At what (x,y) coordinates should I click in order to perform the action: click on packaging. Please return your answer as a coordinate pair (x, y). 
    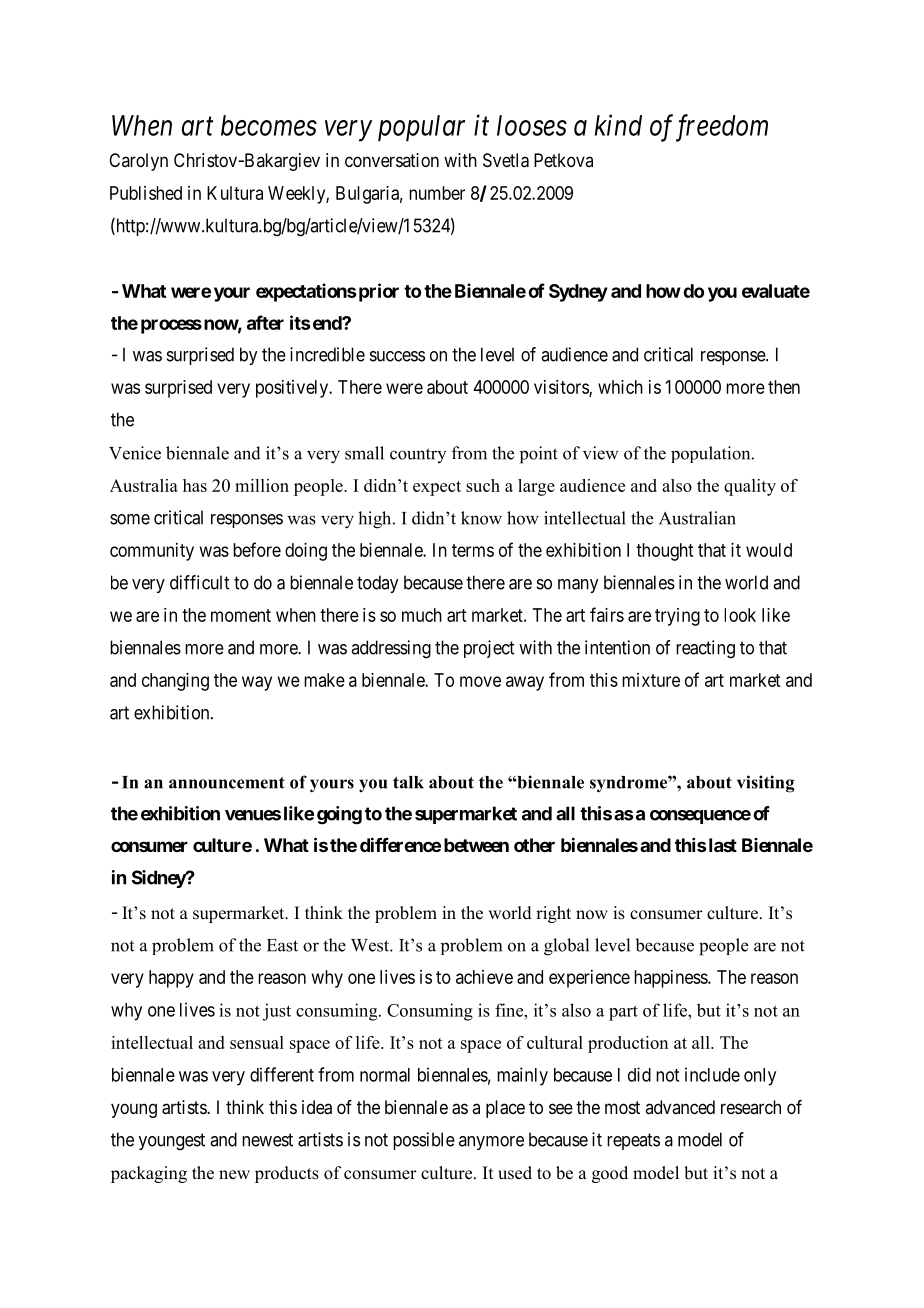
    Looking at the image, I should click on (149, 1174).
